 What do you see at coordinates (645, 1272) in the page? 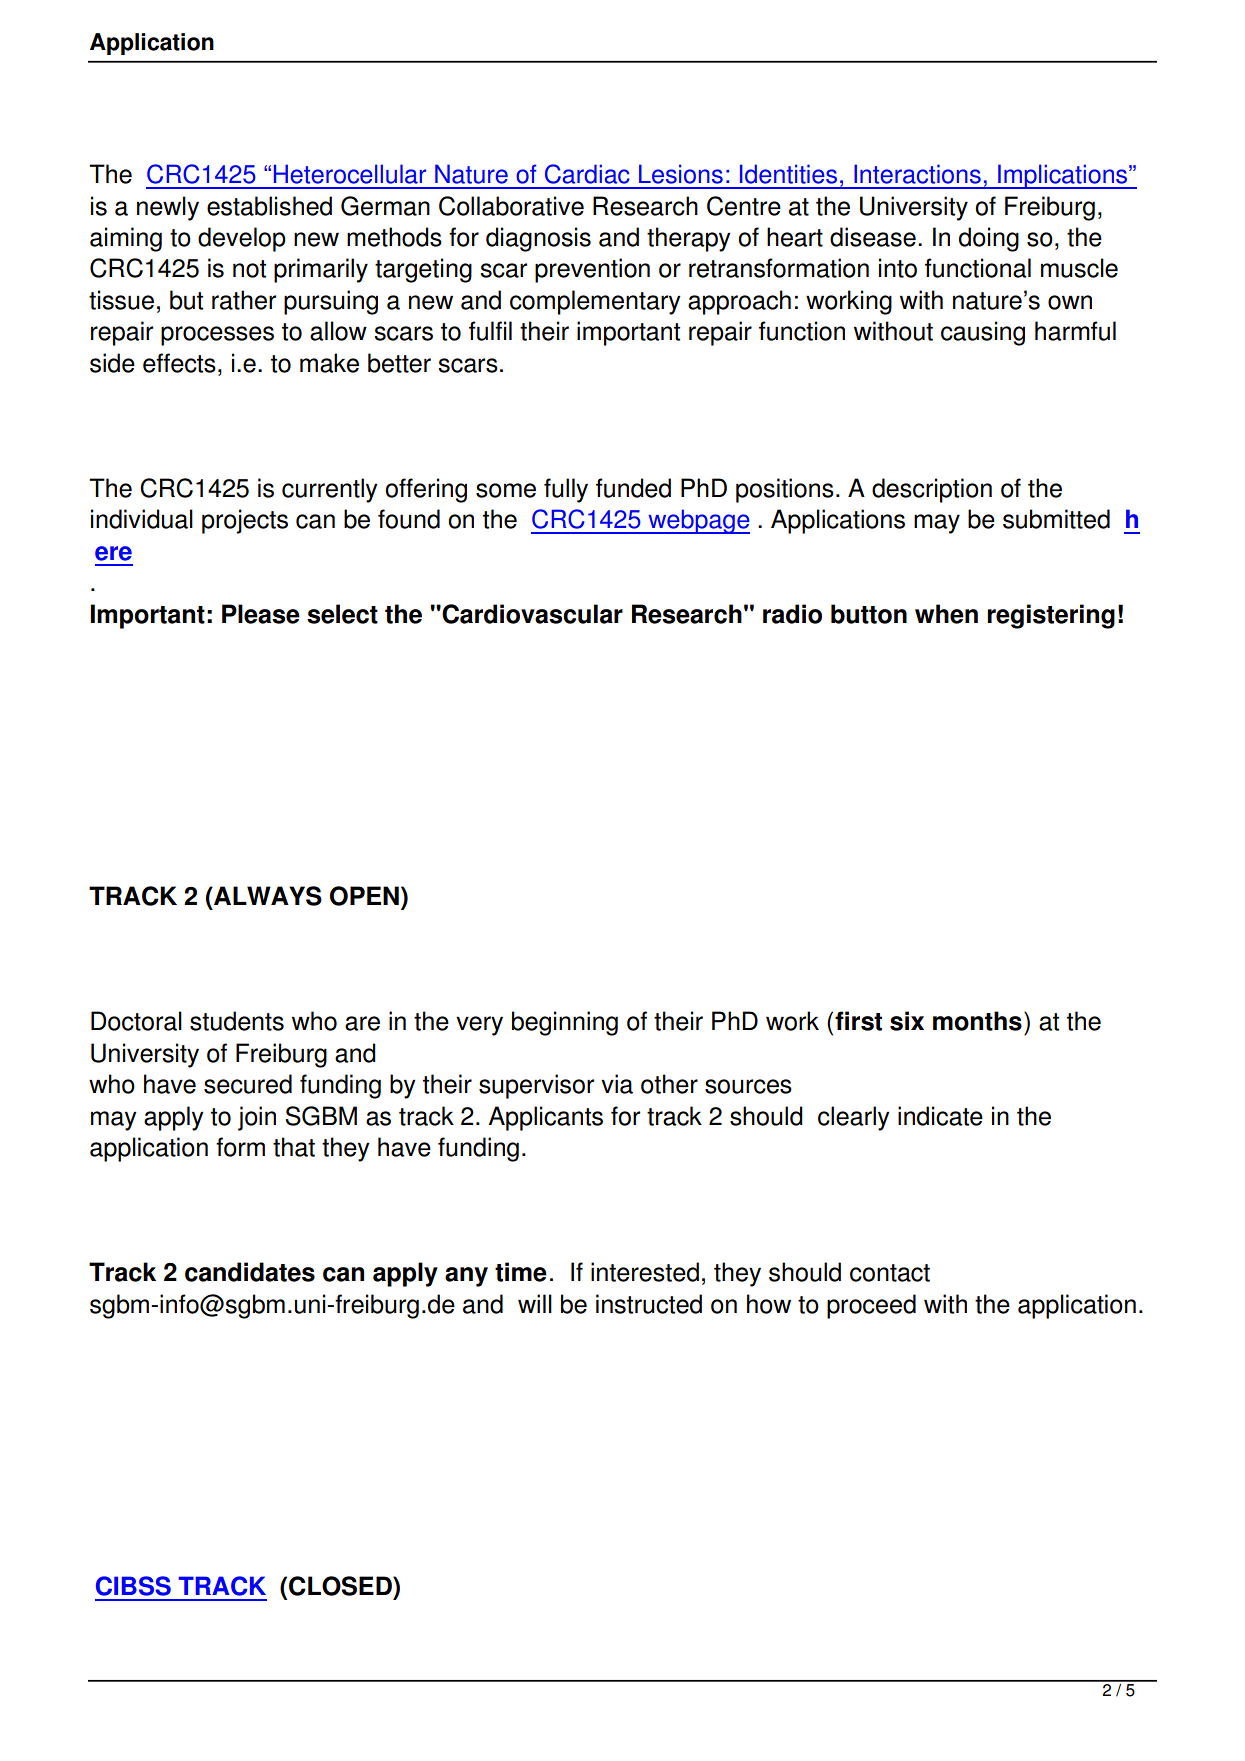
I see `interested` at bounding box center [645, 1272].
